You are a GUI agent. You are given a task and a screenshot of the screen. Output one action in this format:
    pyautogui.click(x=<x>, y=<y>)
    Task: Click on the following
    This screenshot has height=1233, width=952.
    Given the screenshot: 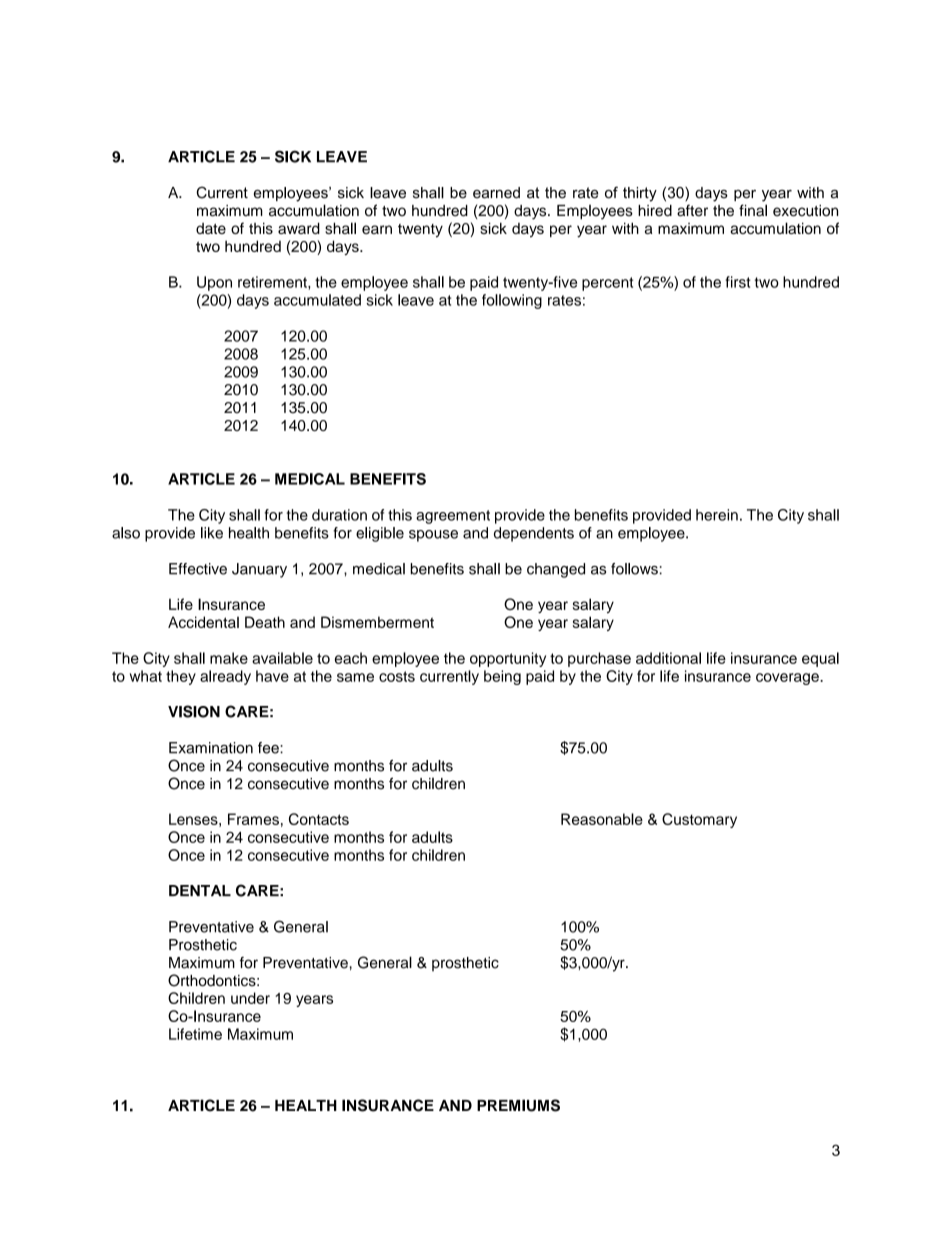 What is the action you would take?
    pyautogui.click(x=512, y=301)
